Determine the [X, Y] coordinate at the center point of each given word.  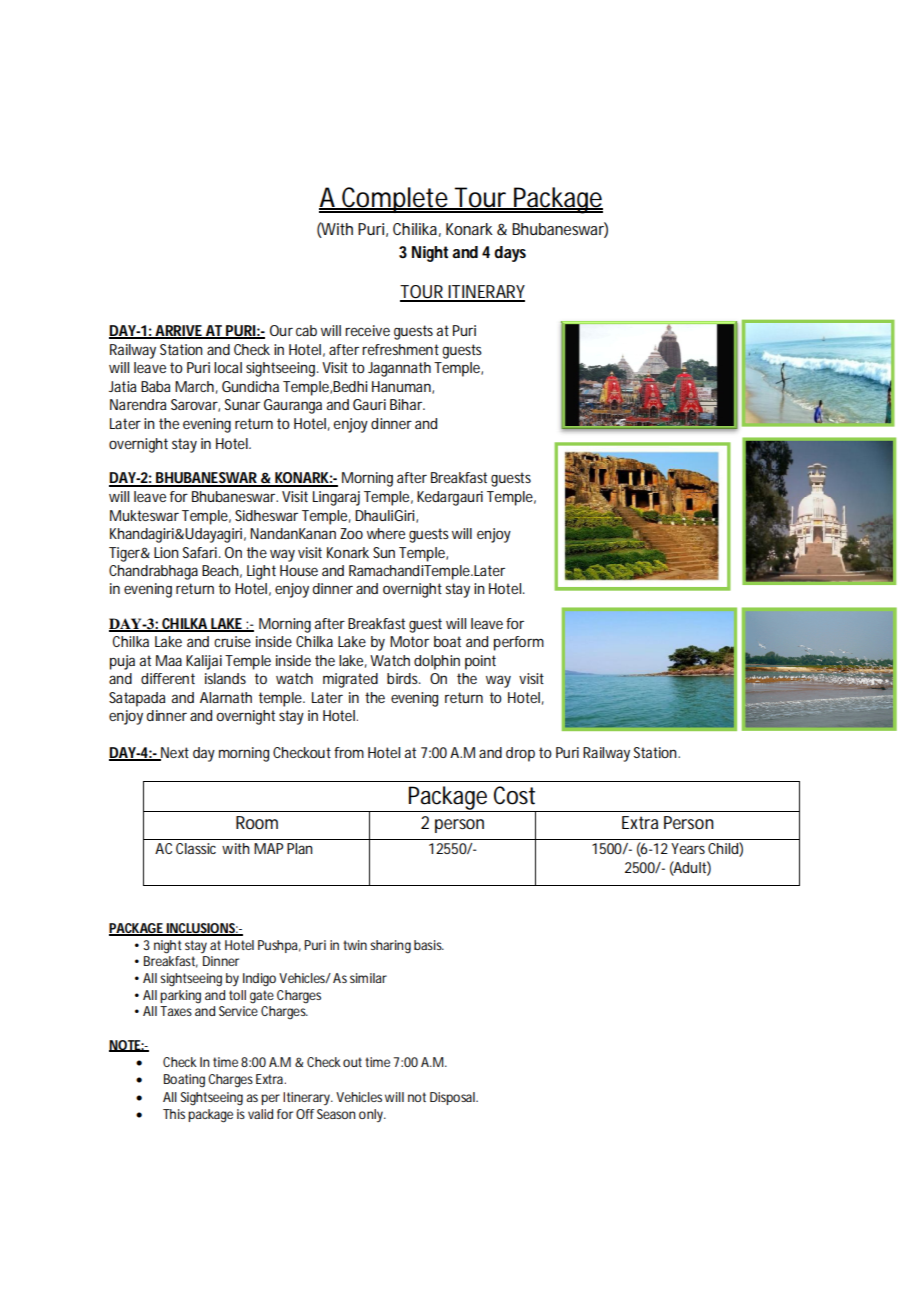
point [480, 662]
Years [688, 848]
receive [367, 330]
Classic [196, 848]
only [372, 1115]
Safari [200, 552]
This [174, 1114]
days [510, 254]
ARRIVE [178, 332]
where [386, 533]
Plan [300, 848]
